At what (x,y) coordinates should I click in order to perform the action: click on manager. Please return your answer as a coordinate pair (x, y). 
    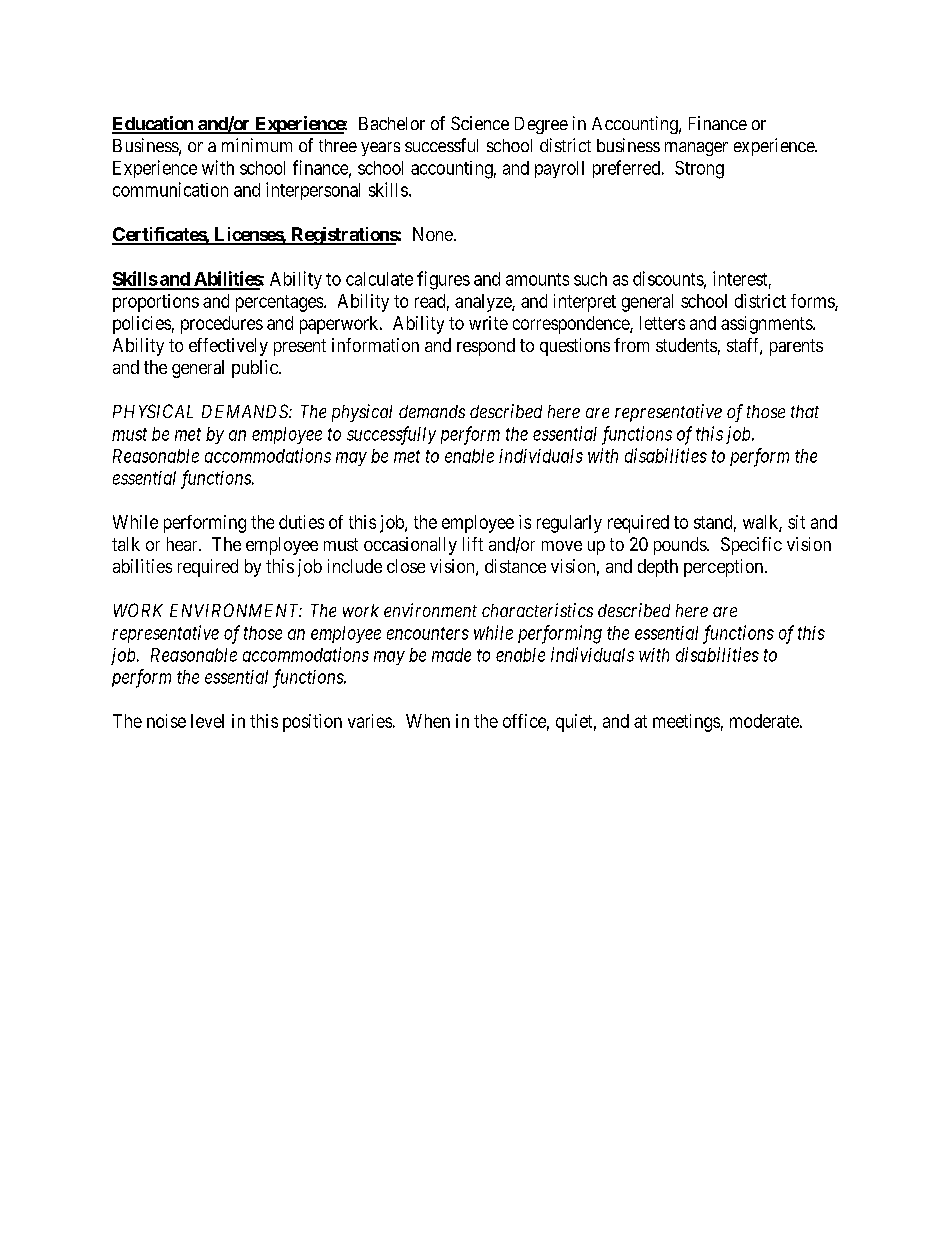
    Looking at the image, I should click on (696, 149).
